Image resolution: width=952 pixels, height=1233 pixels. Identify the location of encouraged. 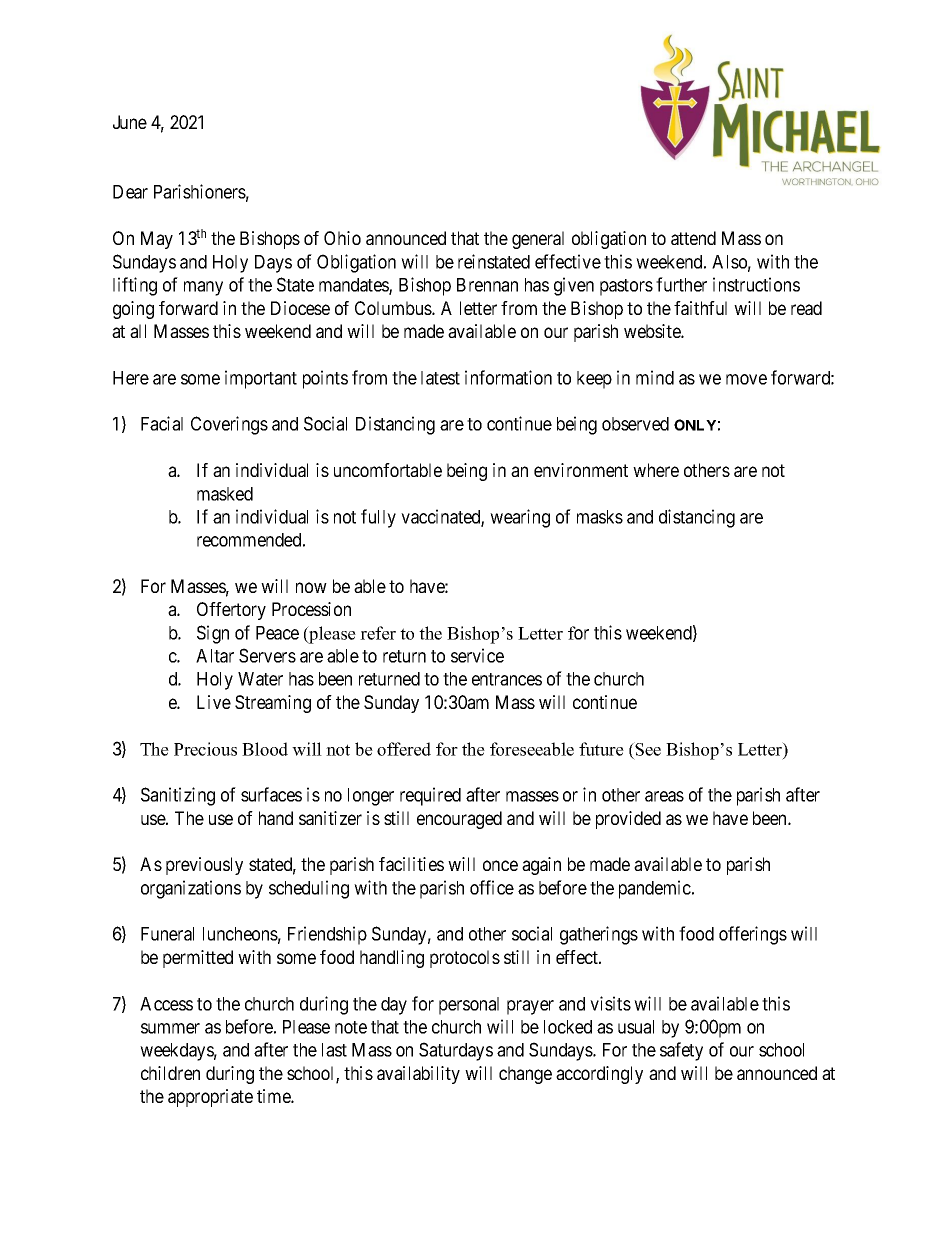
(459, 820).
